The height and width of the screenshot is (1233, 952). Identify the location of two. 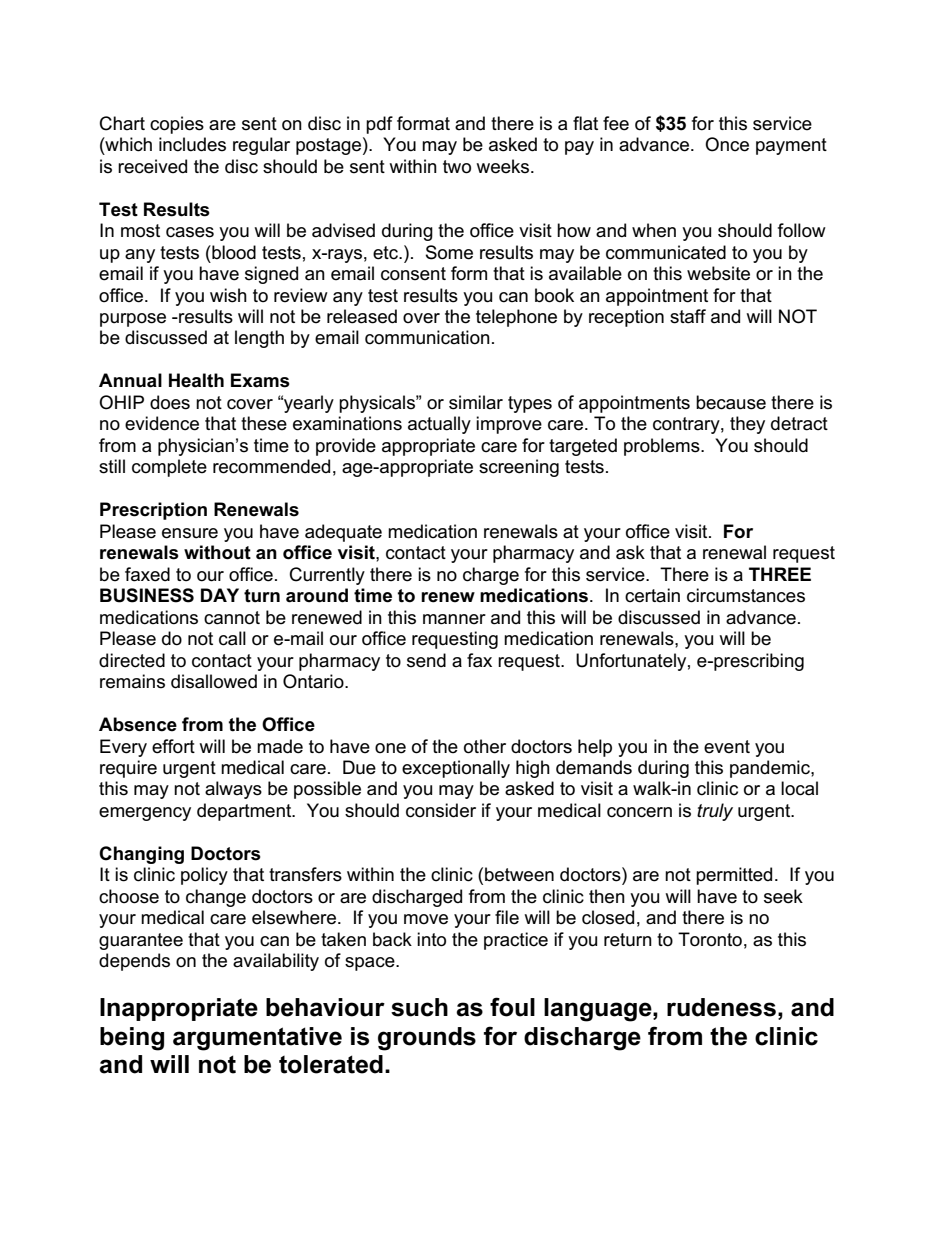
(457, 167).
